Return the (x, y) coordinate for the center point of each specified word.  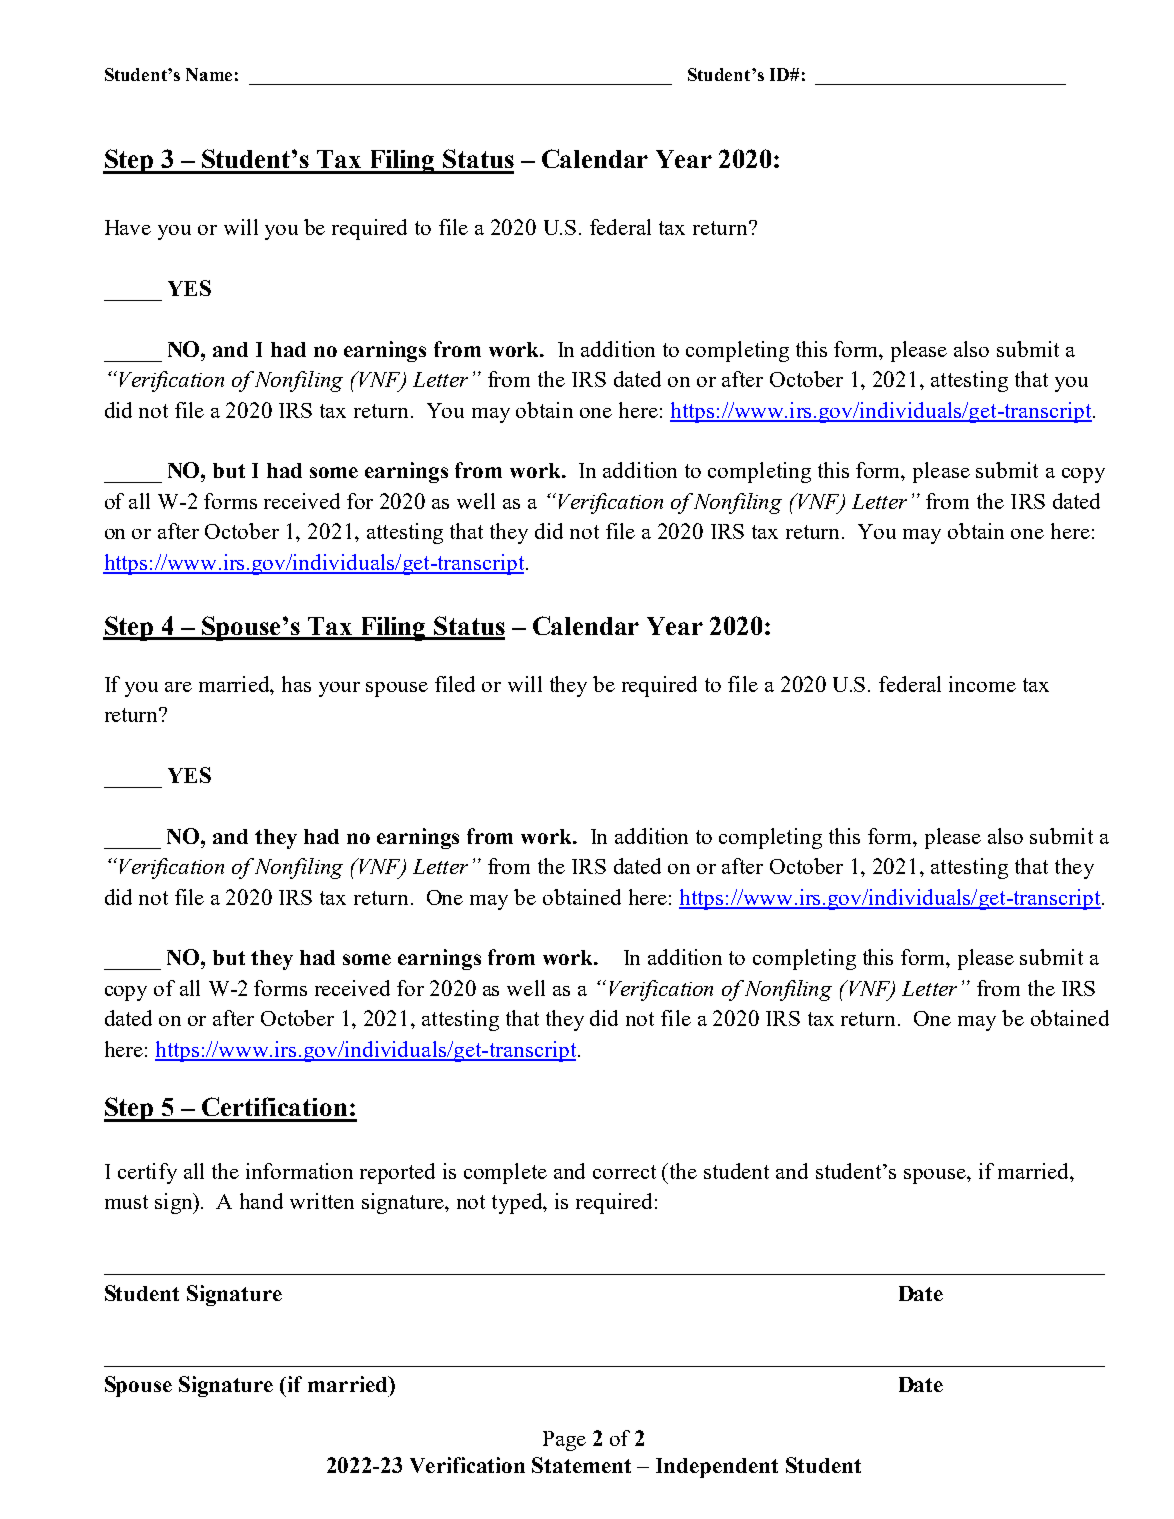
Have (128, 227)
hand (261, 1201)
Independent (717, 1468)
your (339, 689)
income (982, 684)
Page (564, 1441)
